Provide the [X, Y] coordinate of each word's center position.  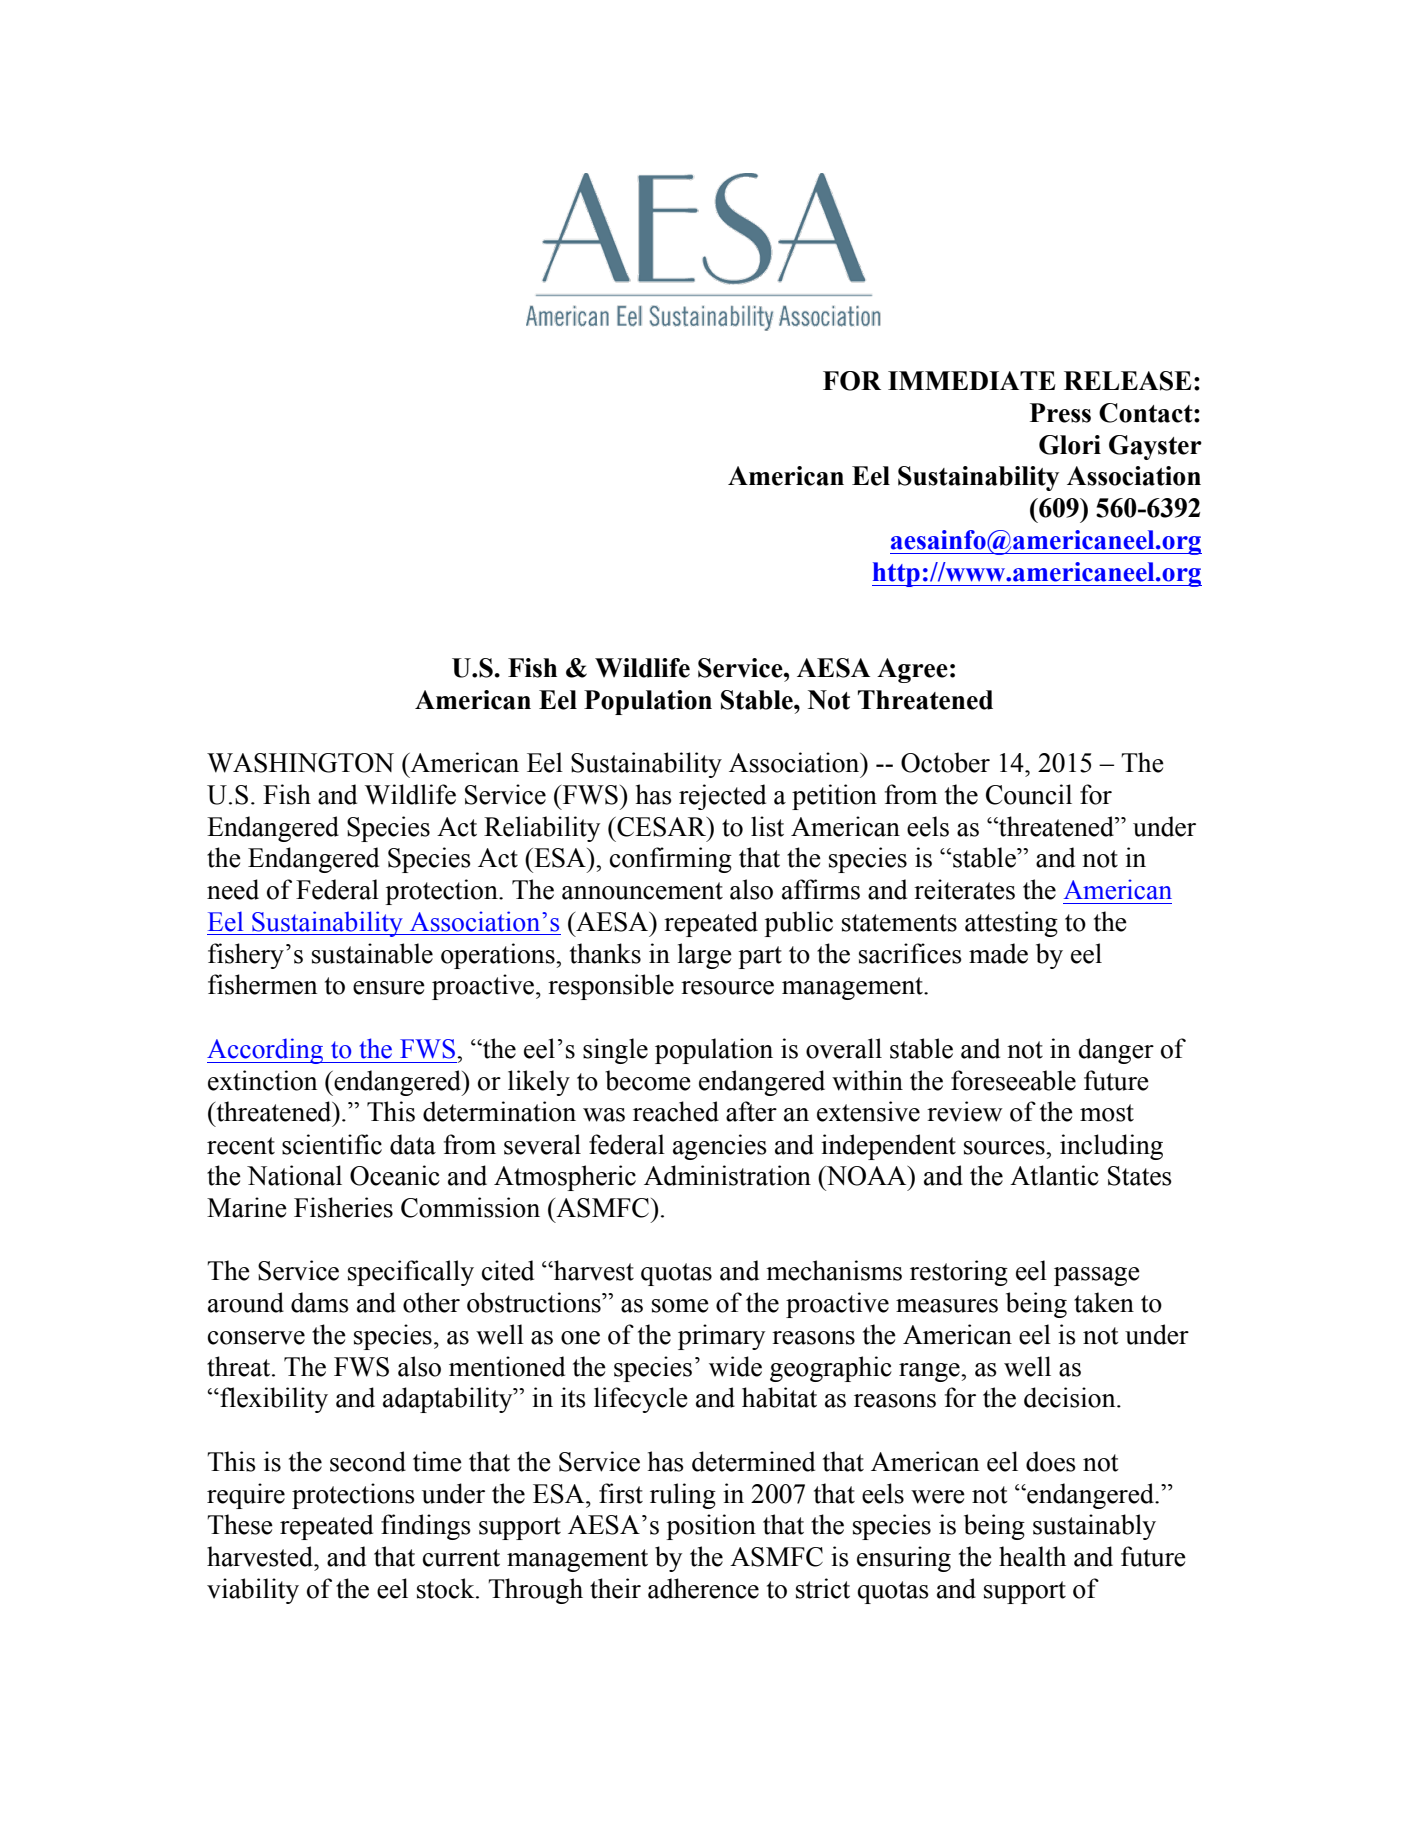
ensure [389, 988]
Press [1060, 413]
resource [727, 988]
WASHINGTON [300, 763]
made [998, 953]
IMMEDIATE [971, 380]
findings [426, 1527]
